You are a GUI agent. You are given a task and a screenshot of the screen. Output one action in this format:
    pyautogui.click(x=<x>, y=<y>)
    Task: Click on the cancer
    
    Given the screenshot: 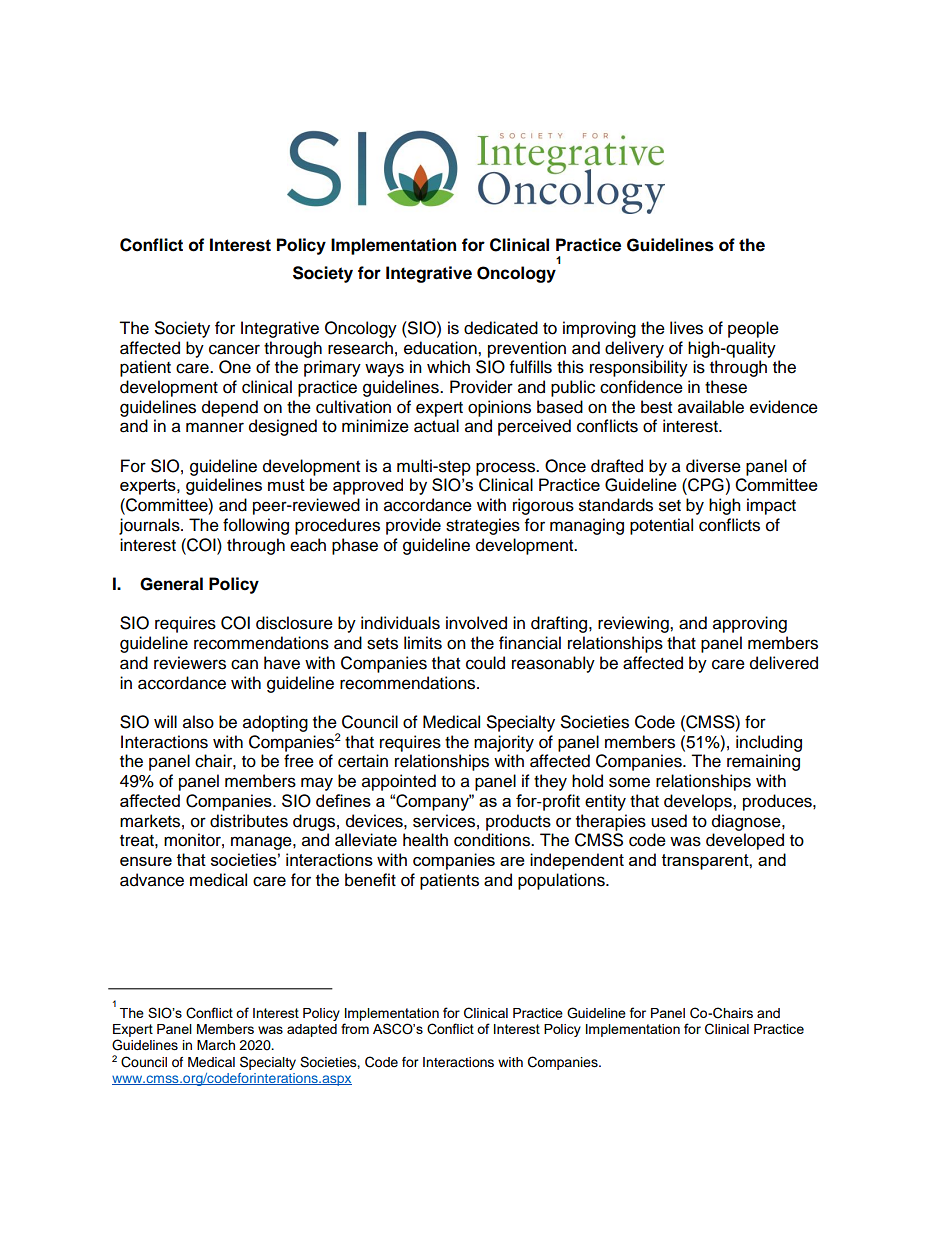 What is the action you would take?
    pyautogui.click(x=234, y=349)
